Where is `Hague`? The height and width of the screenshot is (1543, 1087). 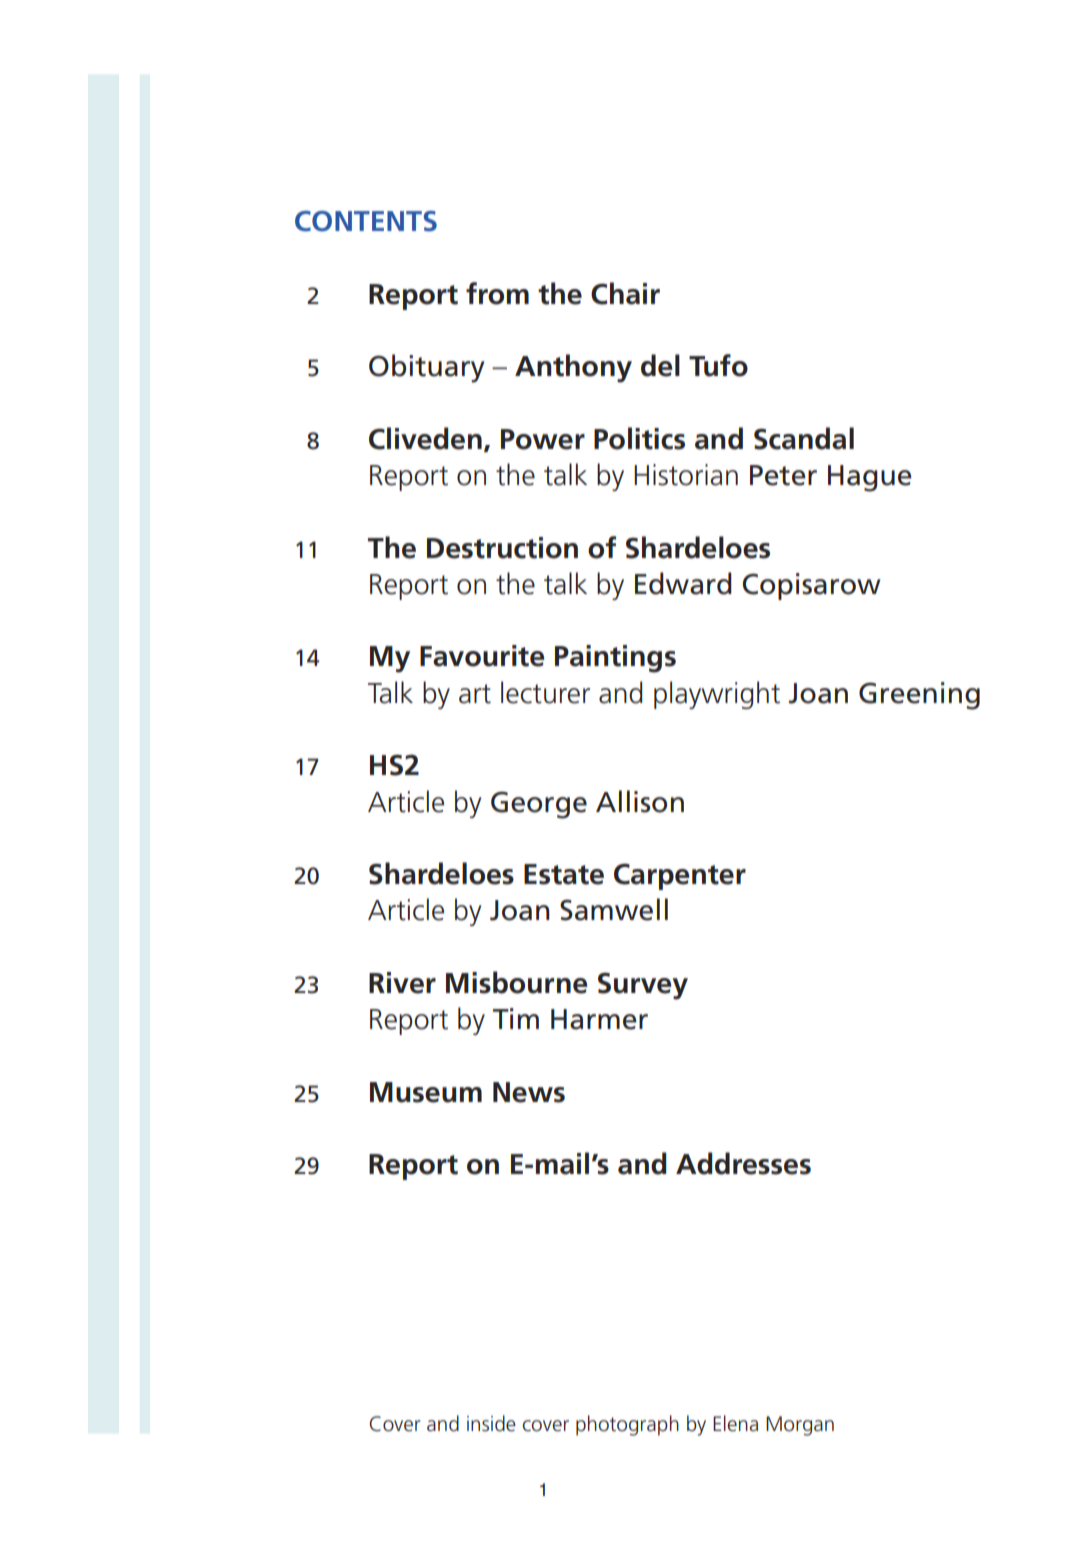 Hague is located at coordinates (870, 478).
